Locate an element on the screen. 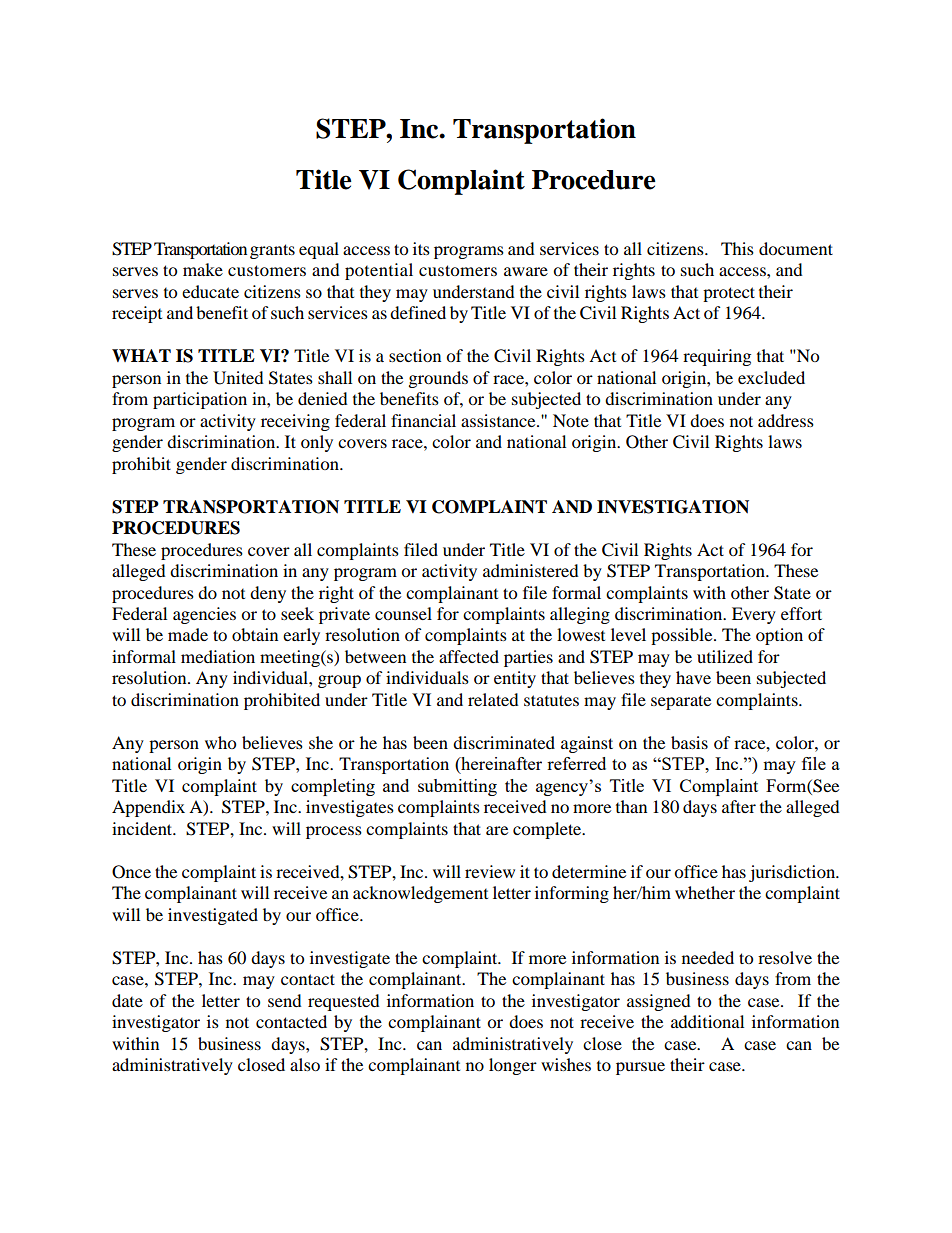 Image resolution: width=952 pixels, height=1233 pixels. make is located at coordinates (203, 269).
